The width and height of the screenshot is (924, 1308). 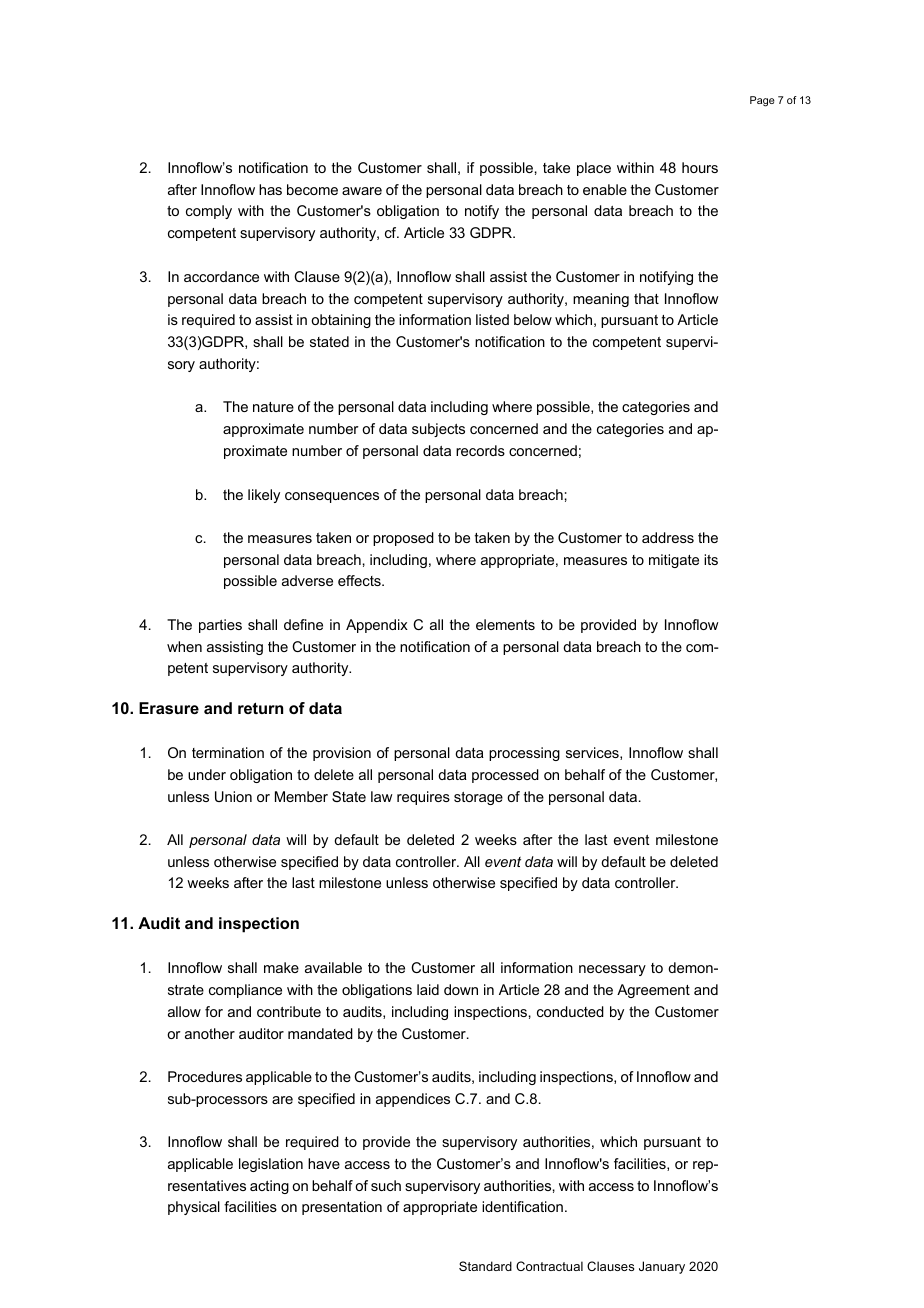 What do you see at coordinates (438, 430) in the screenshot?
I see `subjects` at bounding box center [438, 430].
